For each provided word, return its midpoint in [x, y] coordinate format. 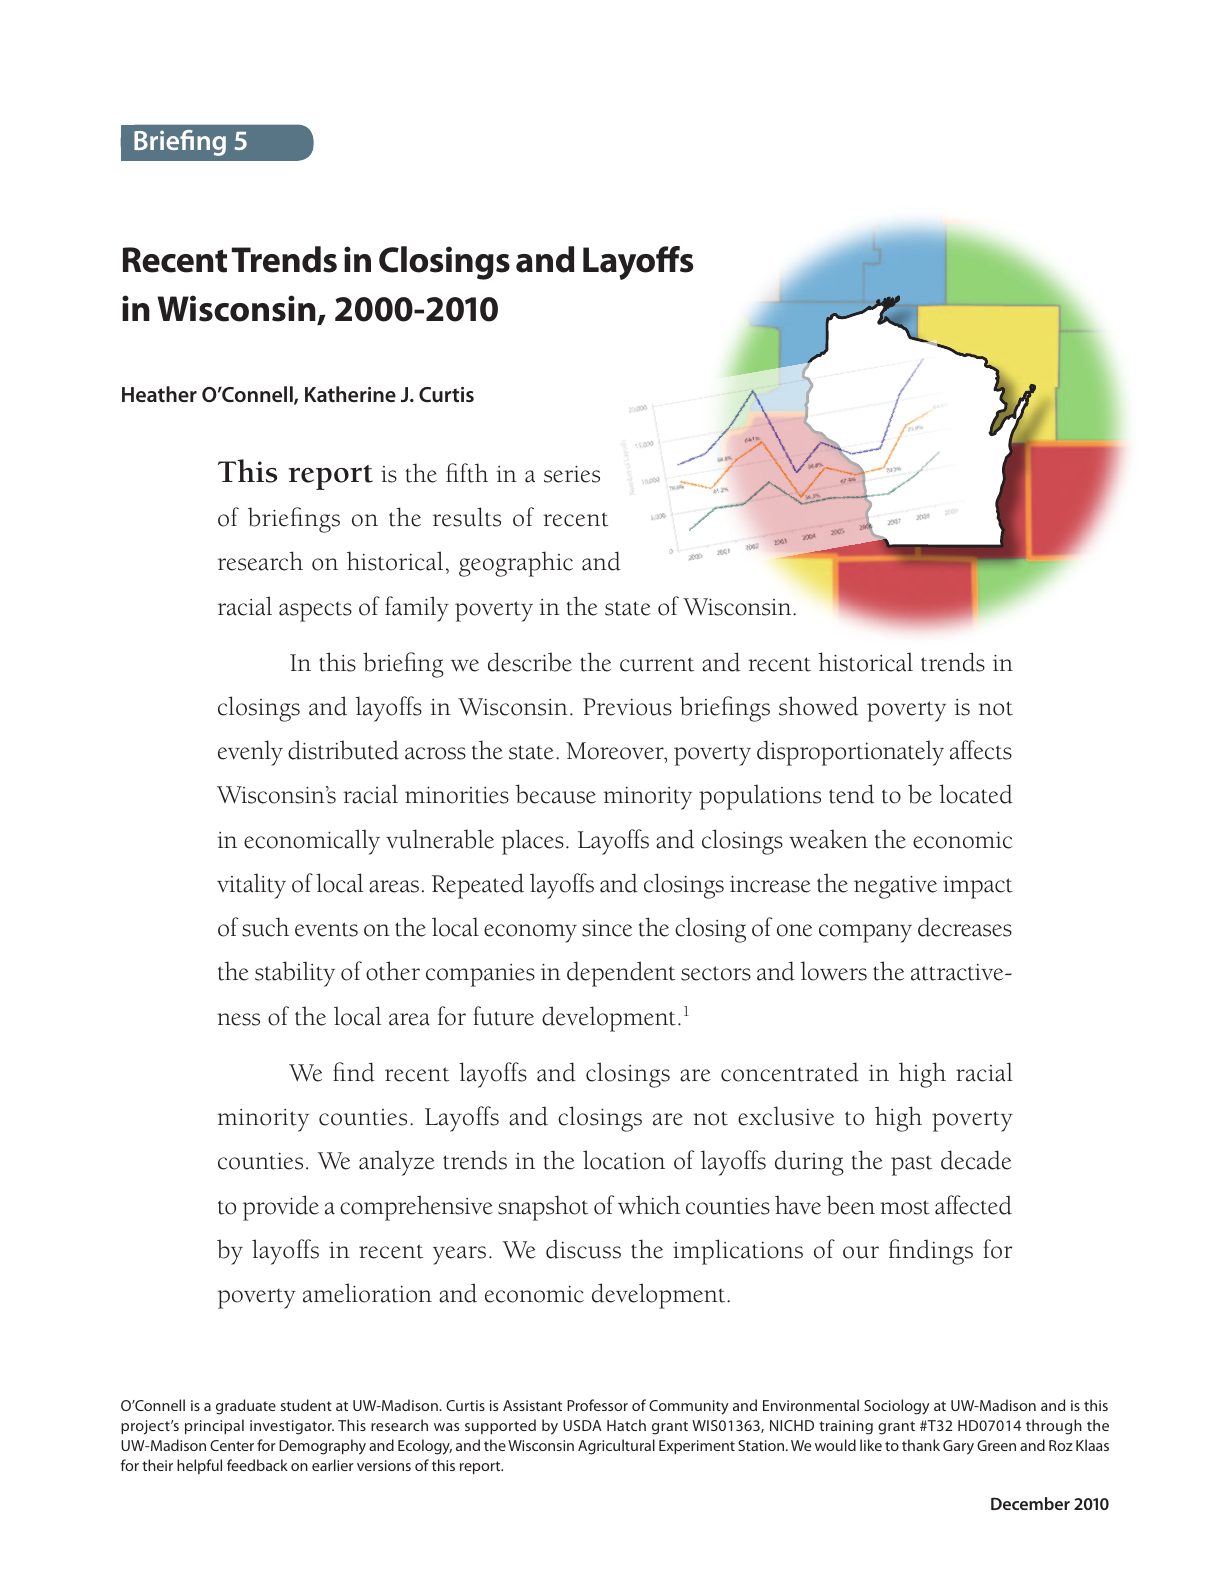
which [649, 1205]
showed [818, 706]
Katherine [350, 394]
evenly [250, 753]
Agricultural [616, 1447]
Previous [627, 707]
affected [973, 1205]
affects [981, 750]
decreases [965, 927]
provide [281, 1208]
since [607, 928]
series [572, 474]
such [265, 927]
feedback [257, 1465]
